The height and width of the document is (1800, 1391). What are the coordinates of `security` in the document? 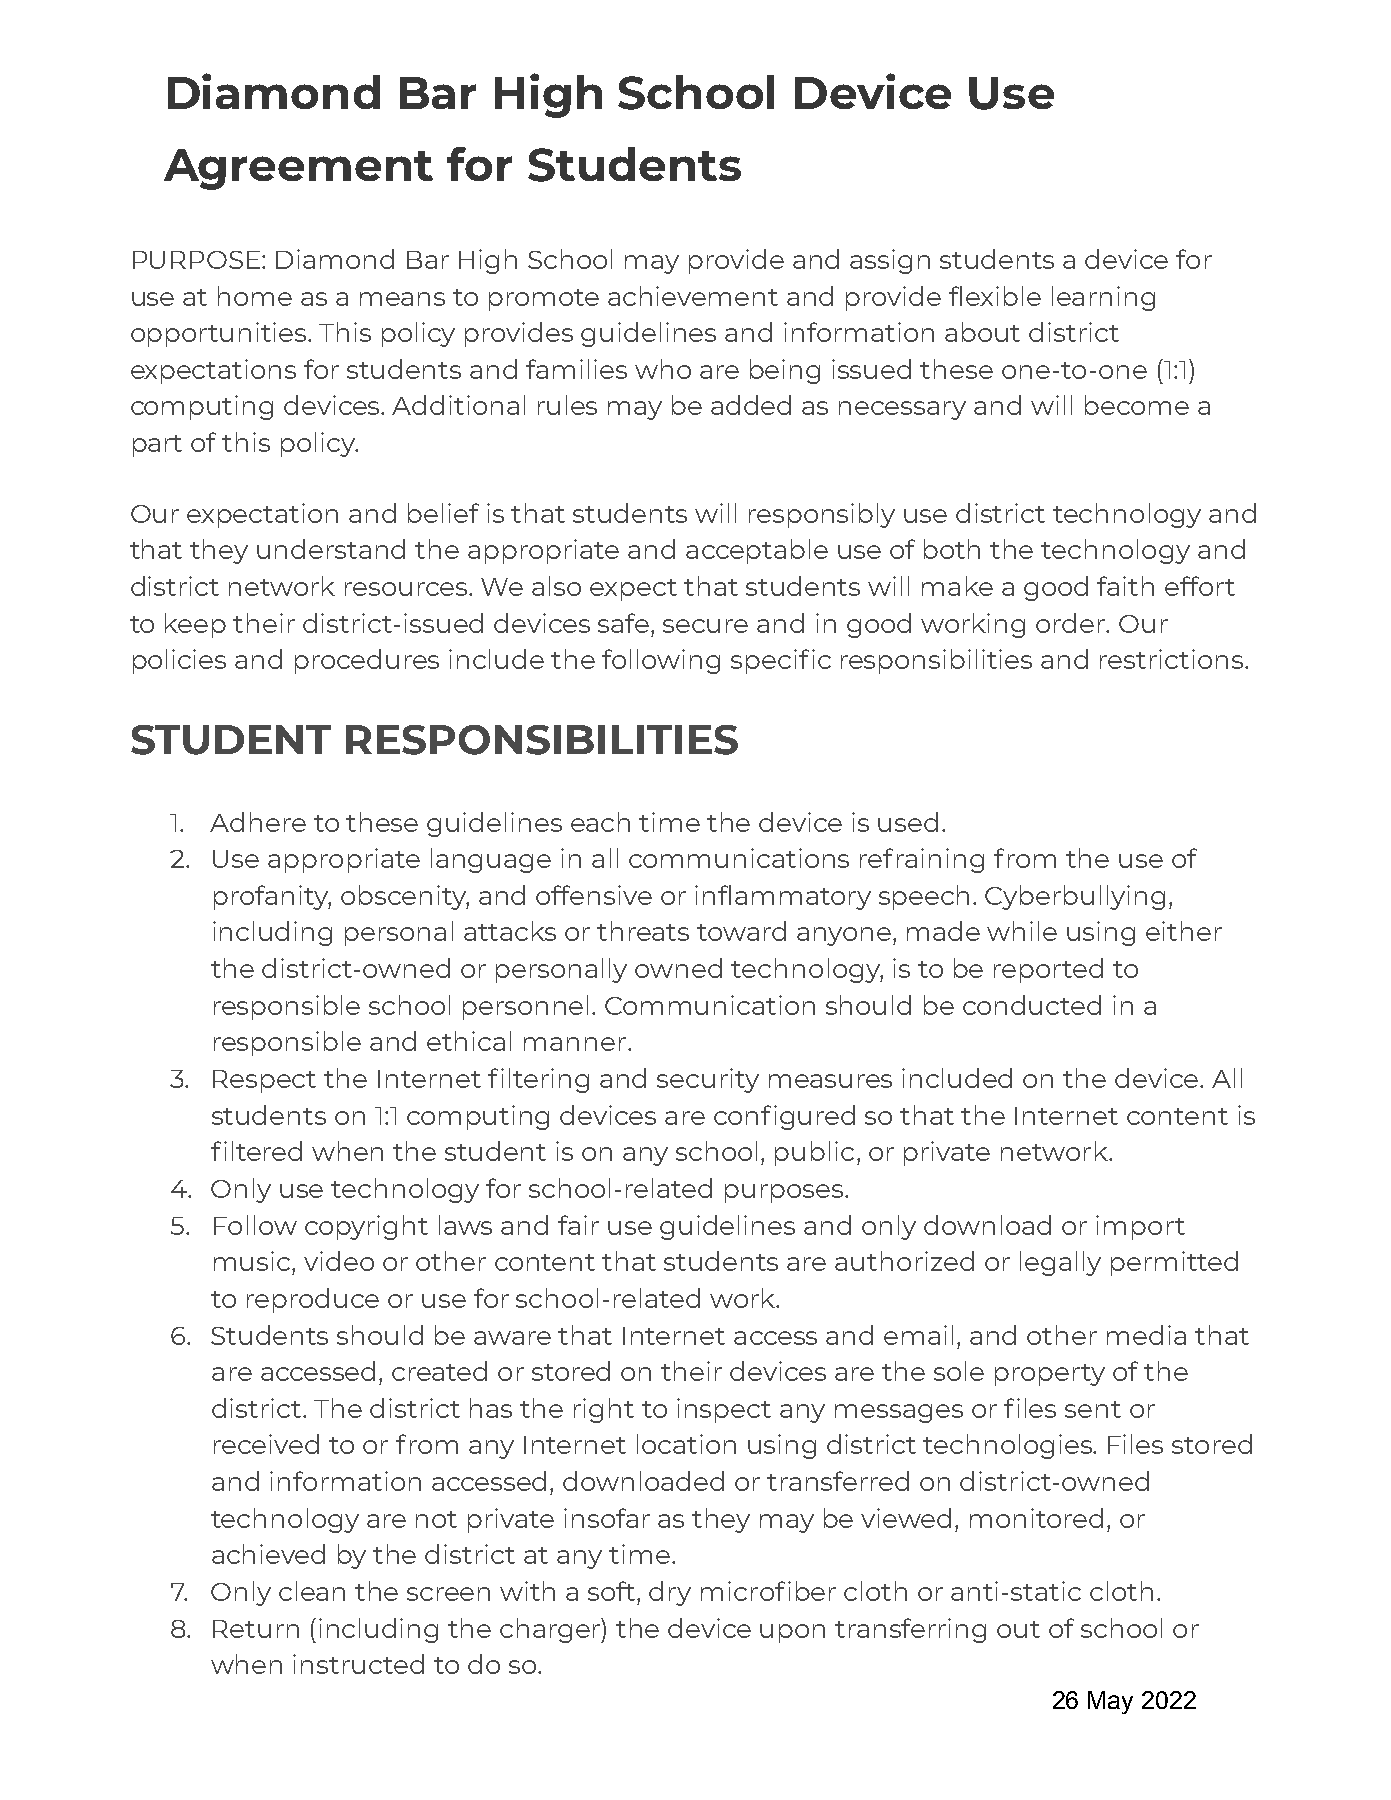 It's located at (708, 1080).
